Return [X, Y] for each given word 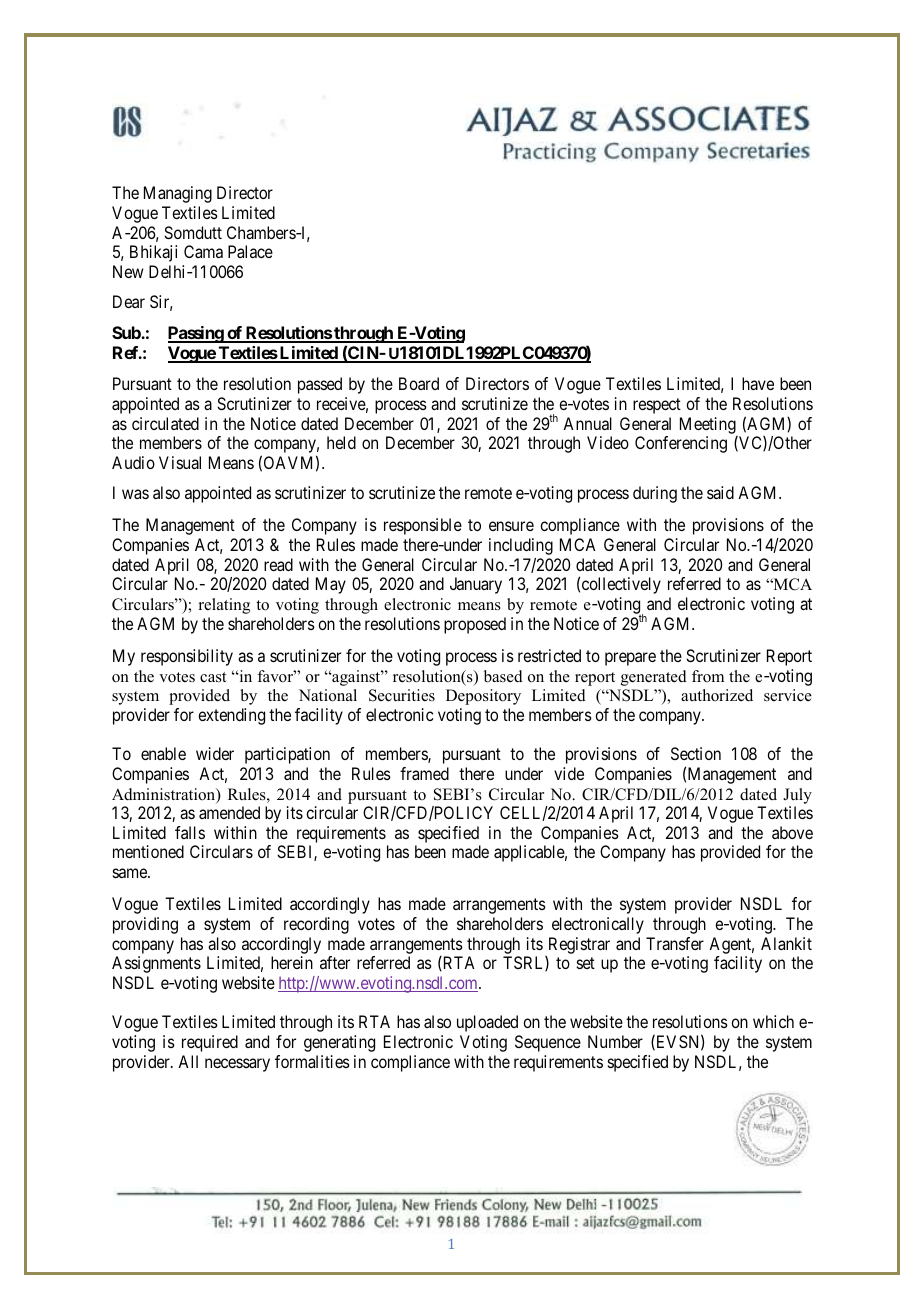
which [773, 1021]
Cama [203, 251]
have [758, 383]
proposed [475, 625]
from [708, 676]
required [210, 1043]
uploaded [487, 1023]
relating [224, 606]
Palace [250, 251]
